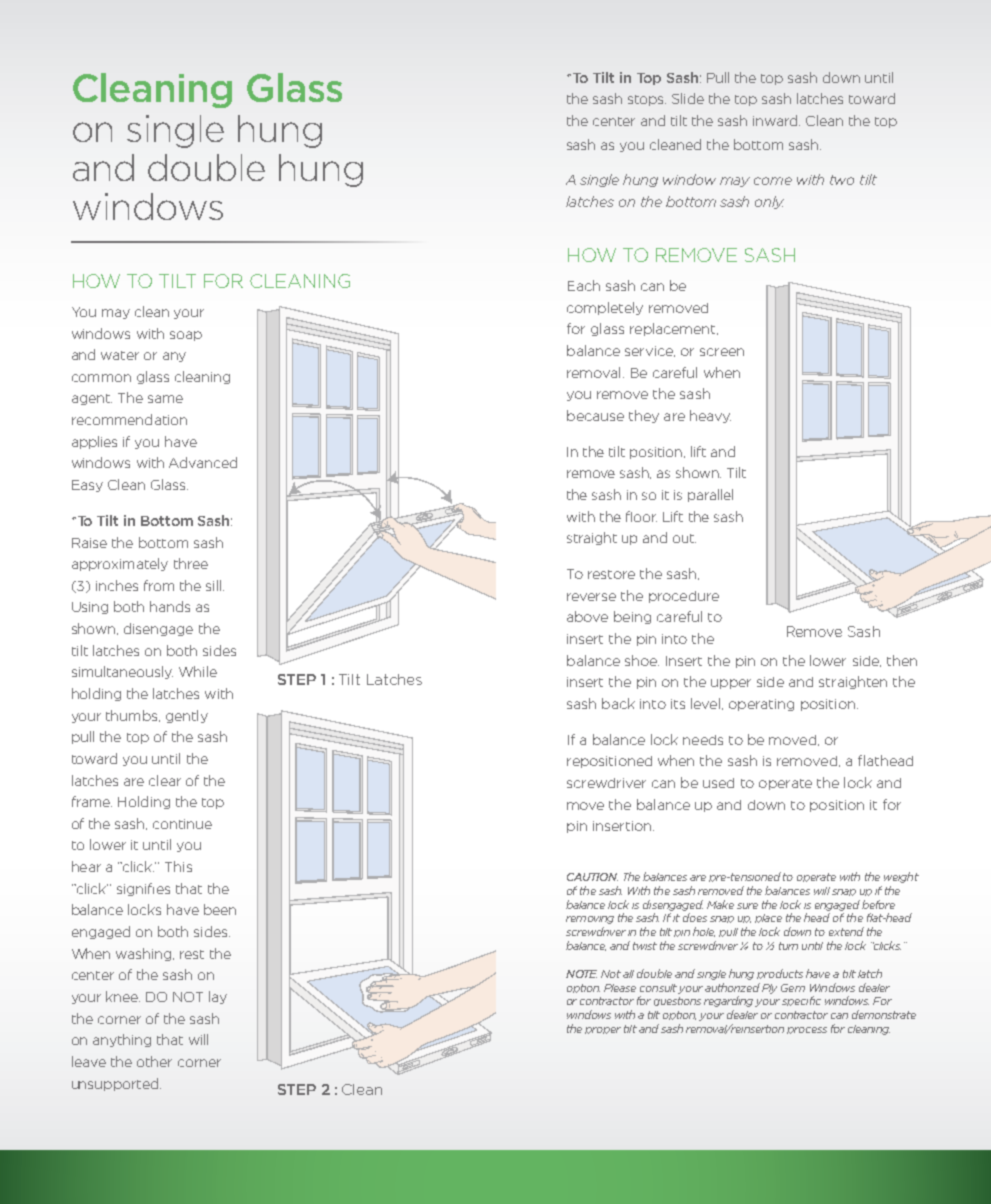  I want to click on from, so click(159, 585).
